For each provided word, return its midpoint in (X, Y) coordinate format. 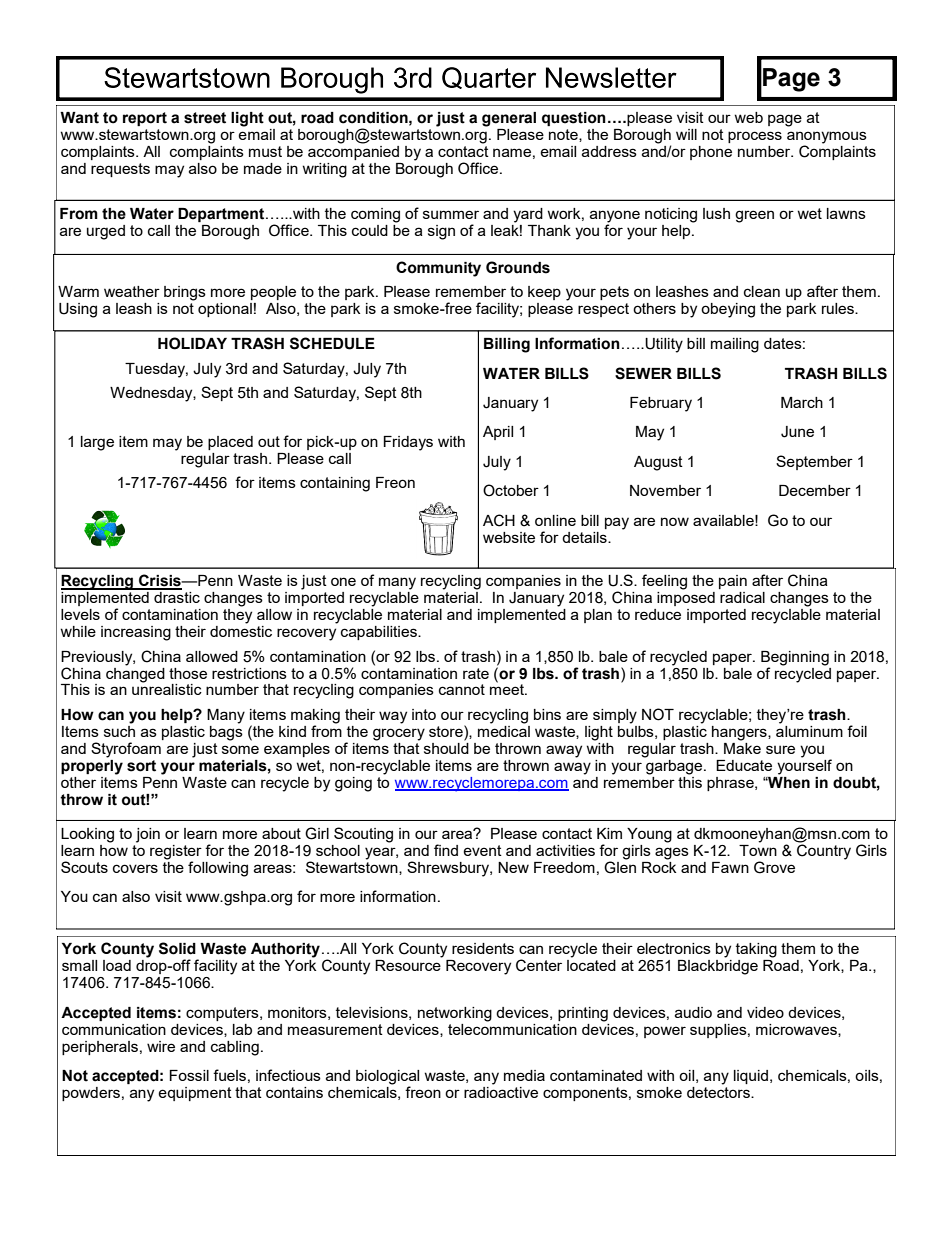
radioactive (501, 1091)
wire (161, 1046)
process (755, 137)
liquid (752, 1077)
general (509, 119)
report (145, 119)
